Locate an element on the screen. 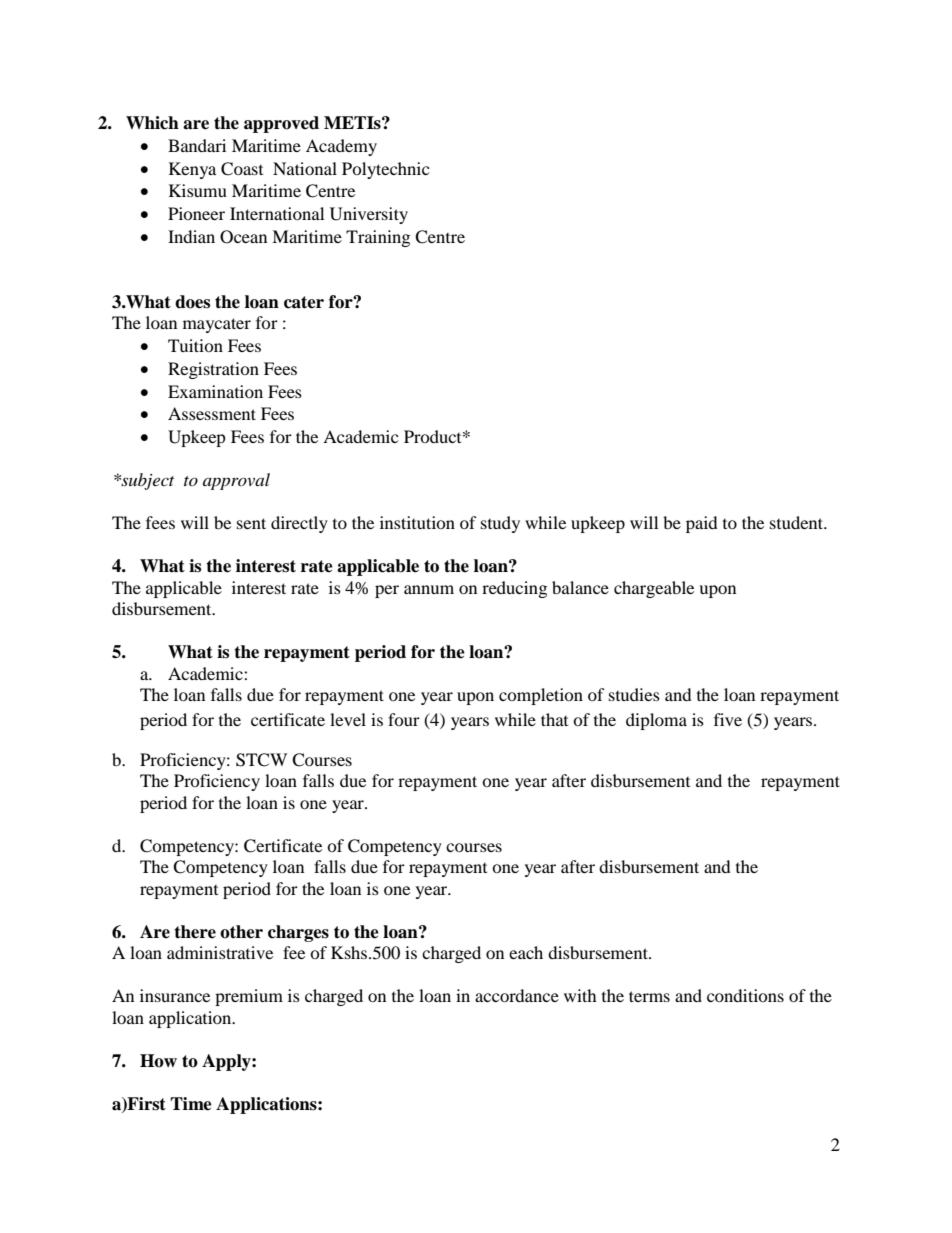  each is located at coordinates (526, 952).
